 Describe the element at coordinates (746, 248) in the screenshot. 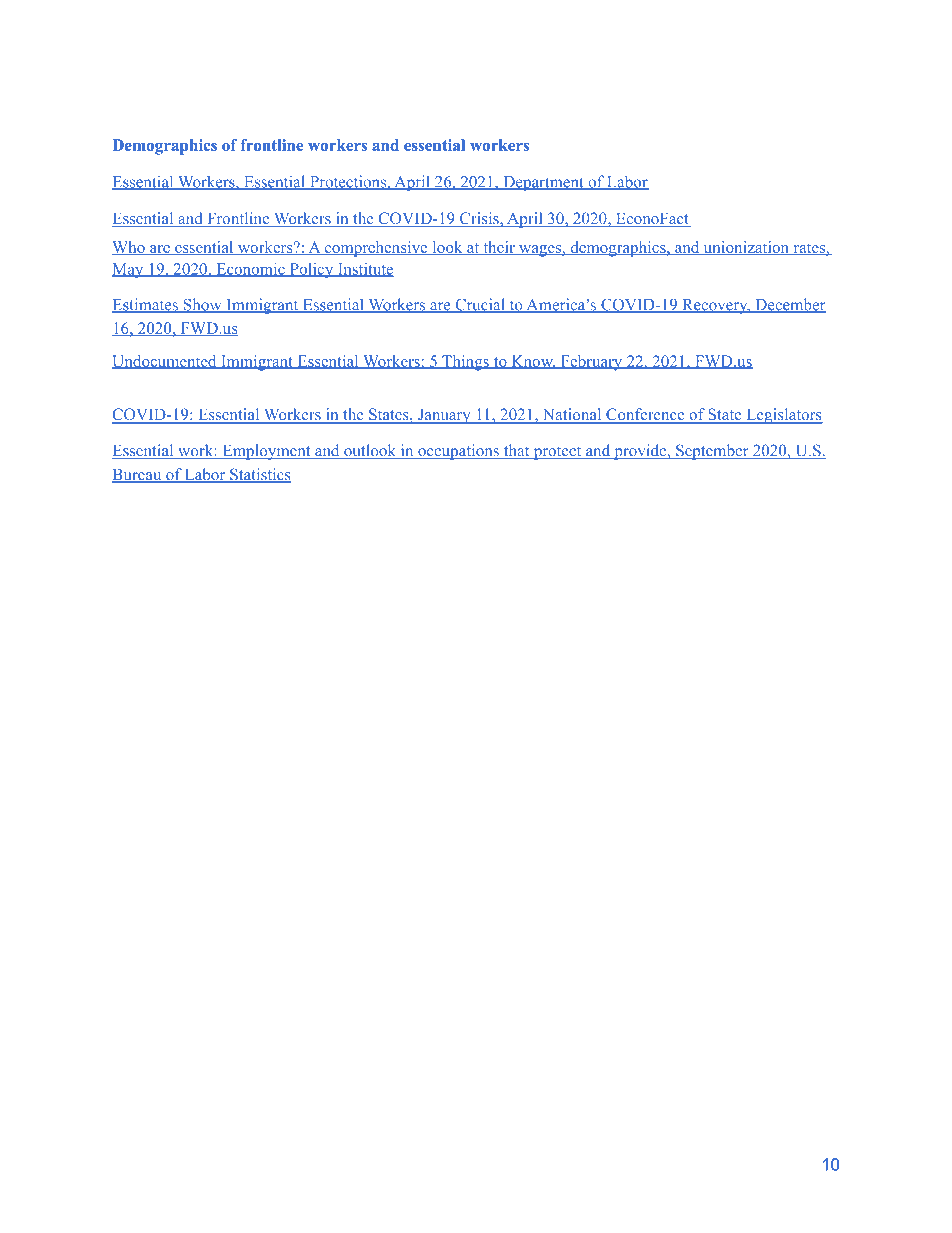

I see `unionization` at that location.
